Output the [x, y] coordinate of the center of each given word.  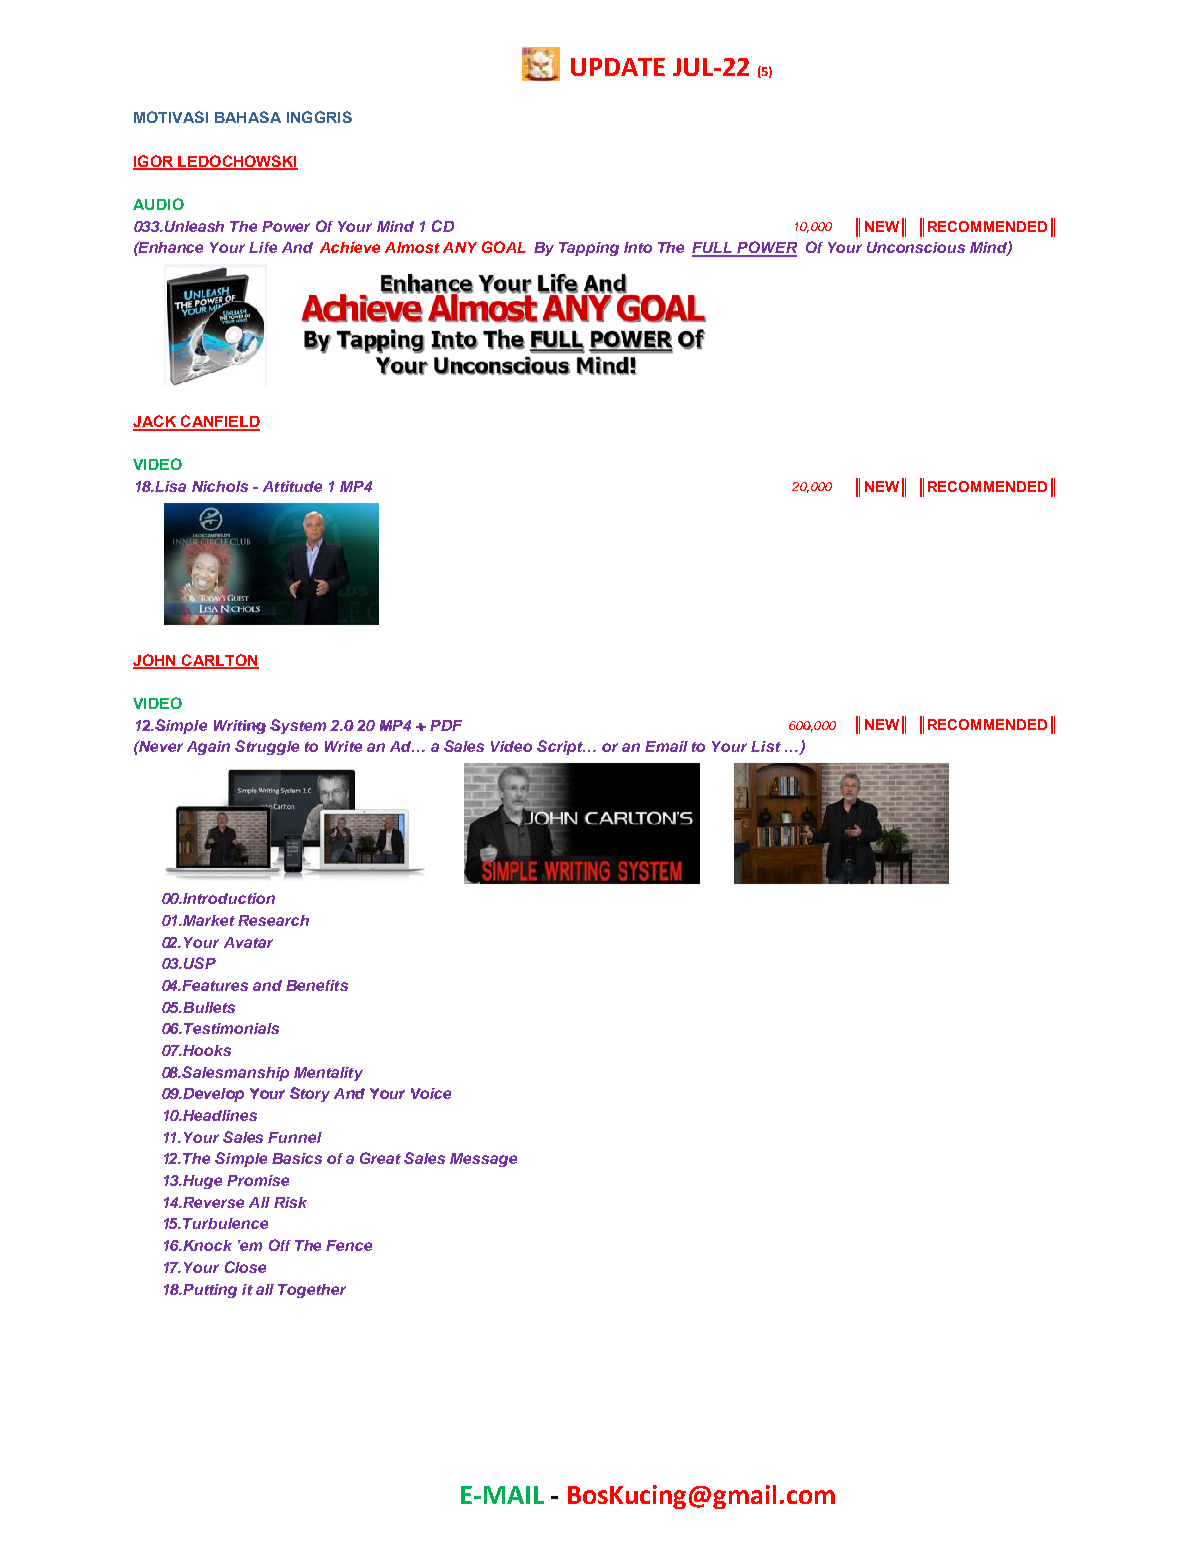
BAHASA [248, 117]
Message [483, 1160]
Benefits [317, 985]
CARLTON [219, 661]
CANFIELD [219, 422]
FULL [713, 249]
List [766, 746]
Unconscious [916, 247]
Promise [258, 1180]
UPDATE [618, 67]
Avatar [248, 942]
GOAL [504, 247]
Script [561, 747]
